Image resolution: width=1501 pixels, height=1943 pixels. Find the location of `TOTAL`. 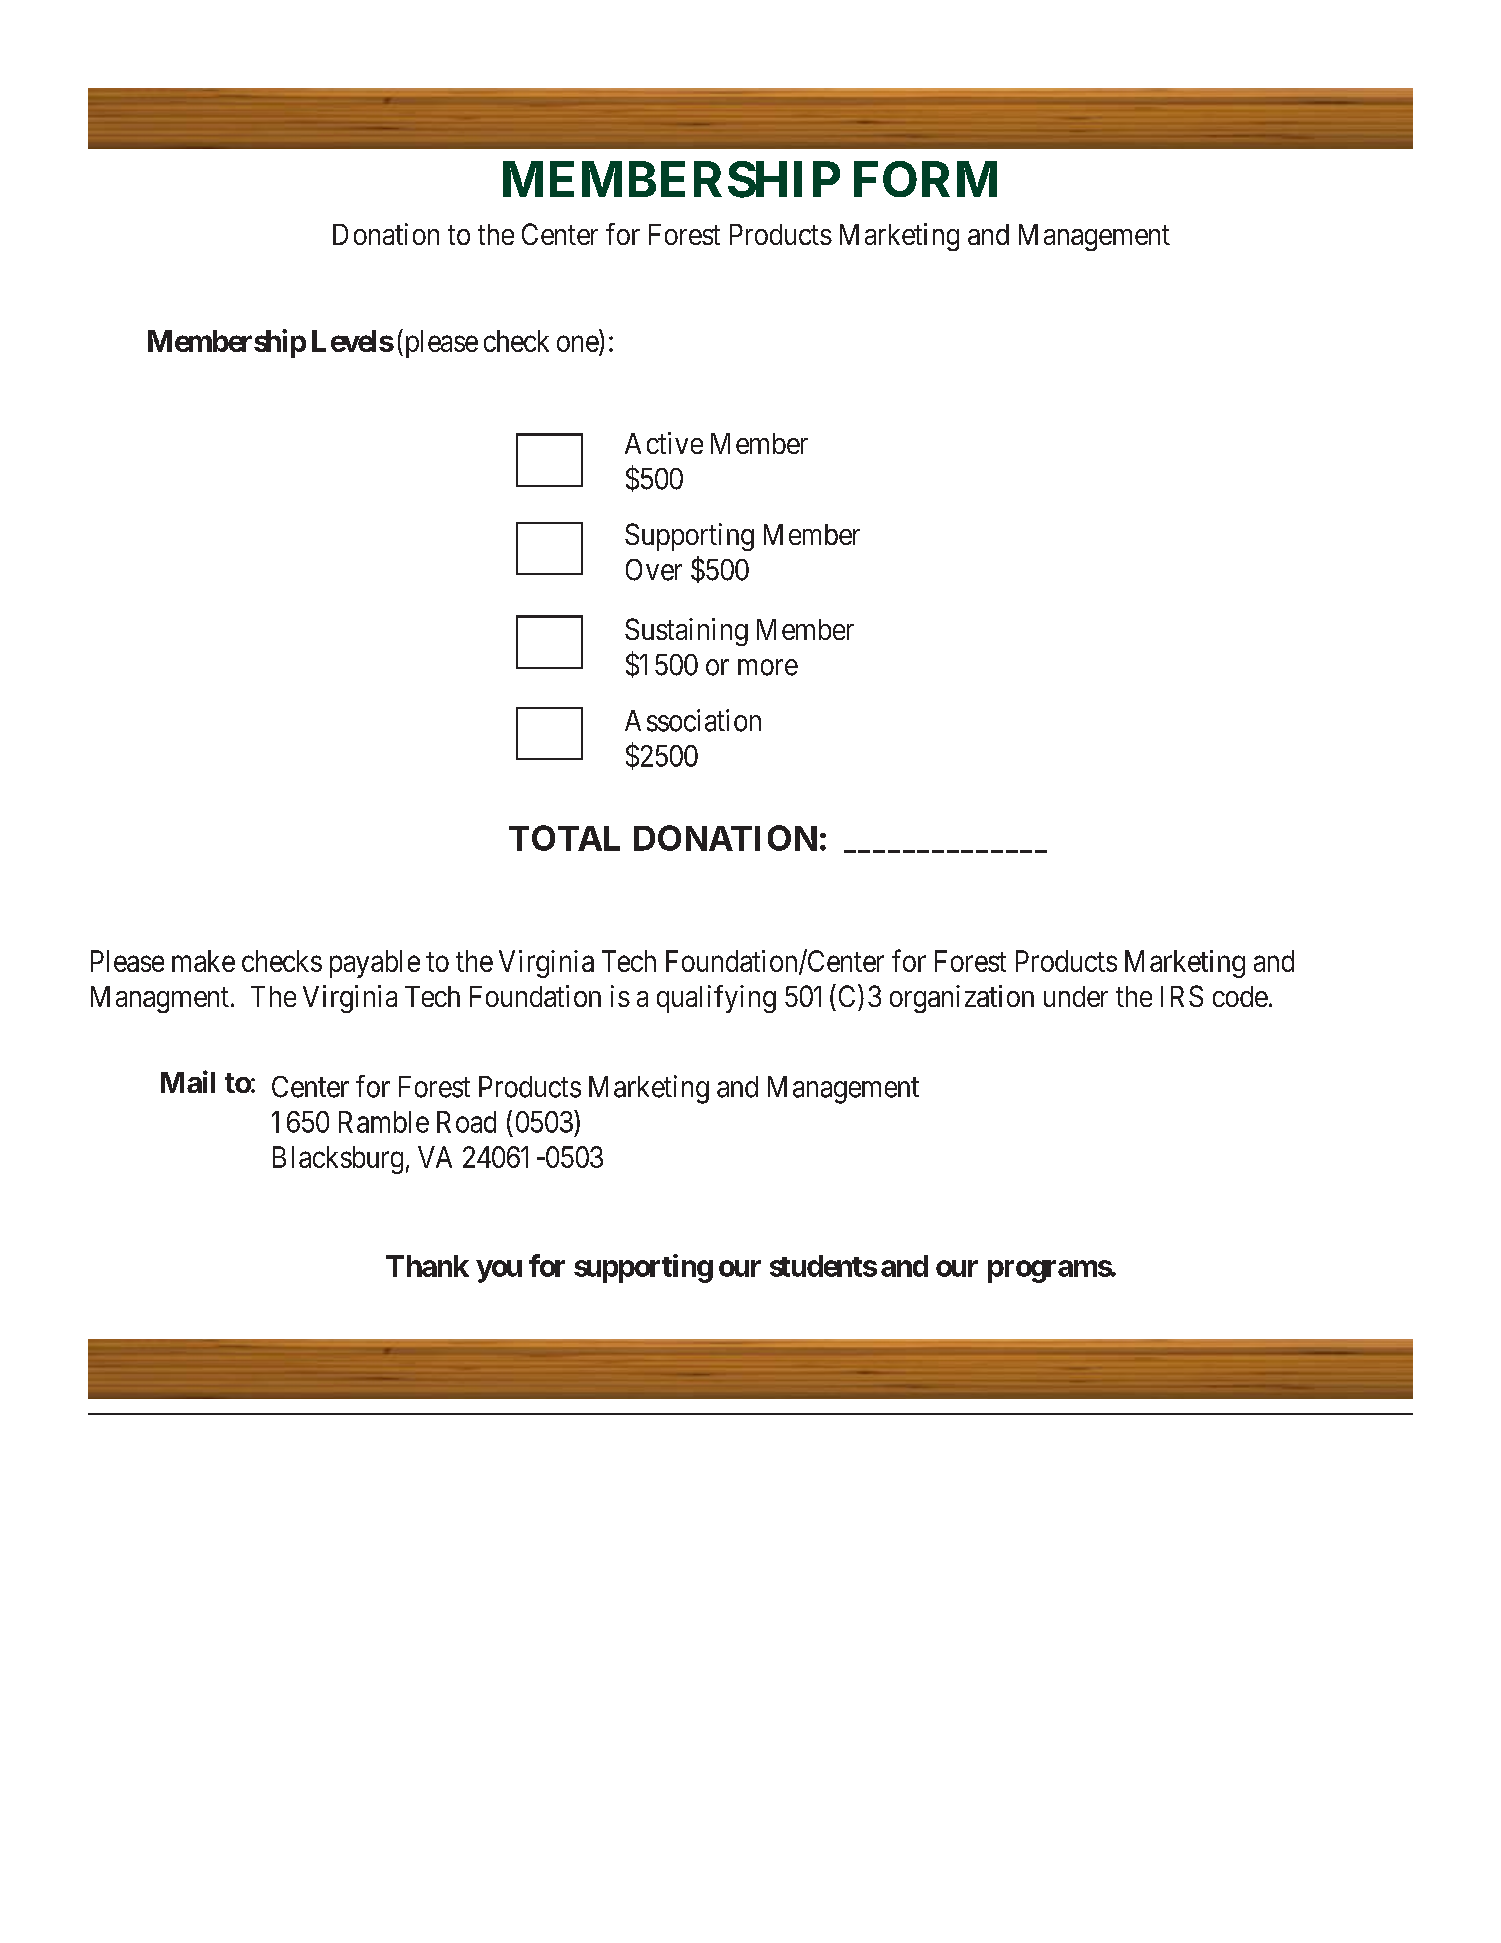

TOTAL is located at coordinates (564, 838).
